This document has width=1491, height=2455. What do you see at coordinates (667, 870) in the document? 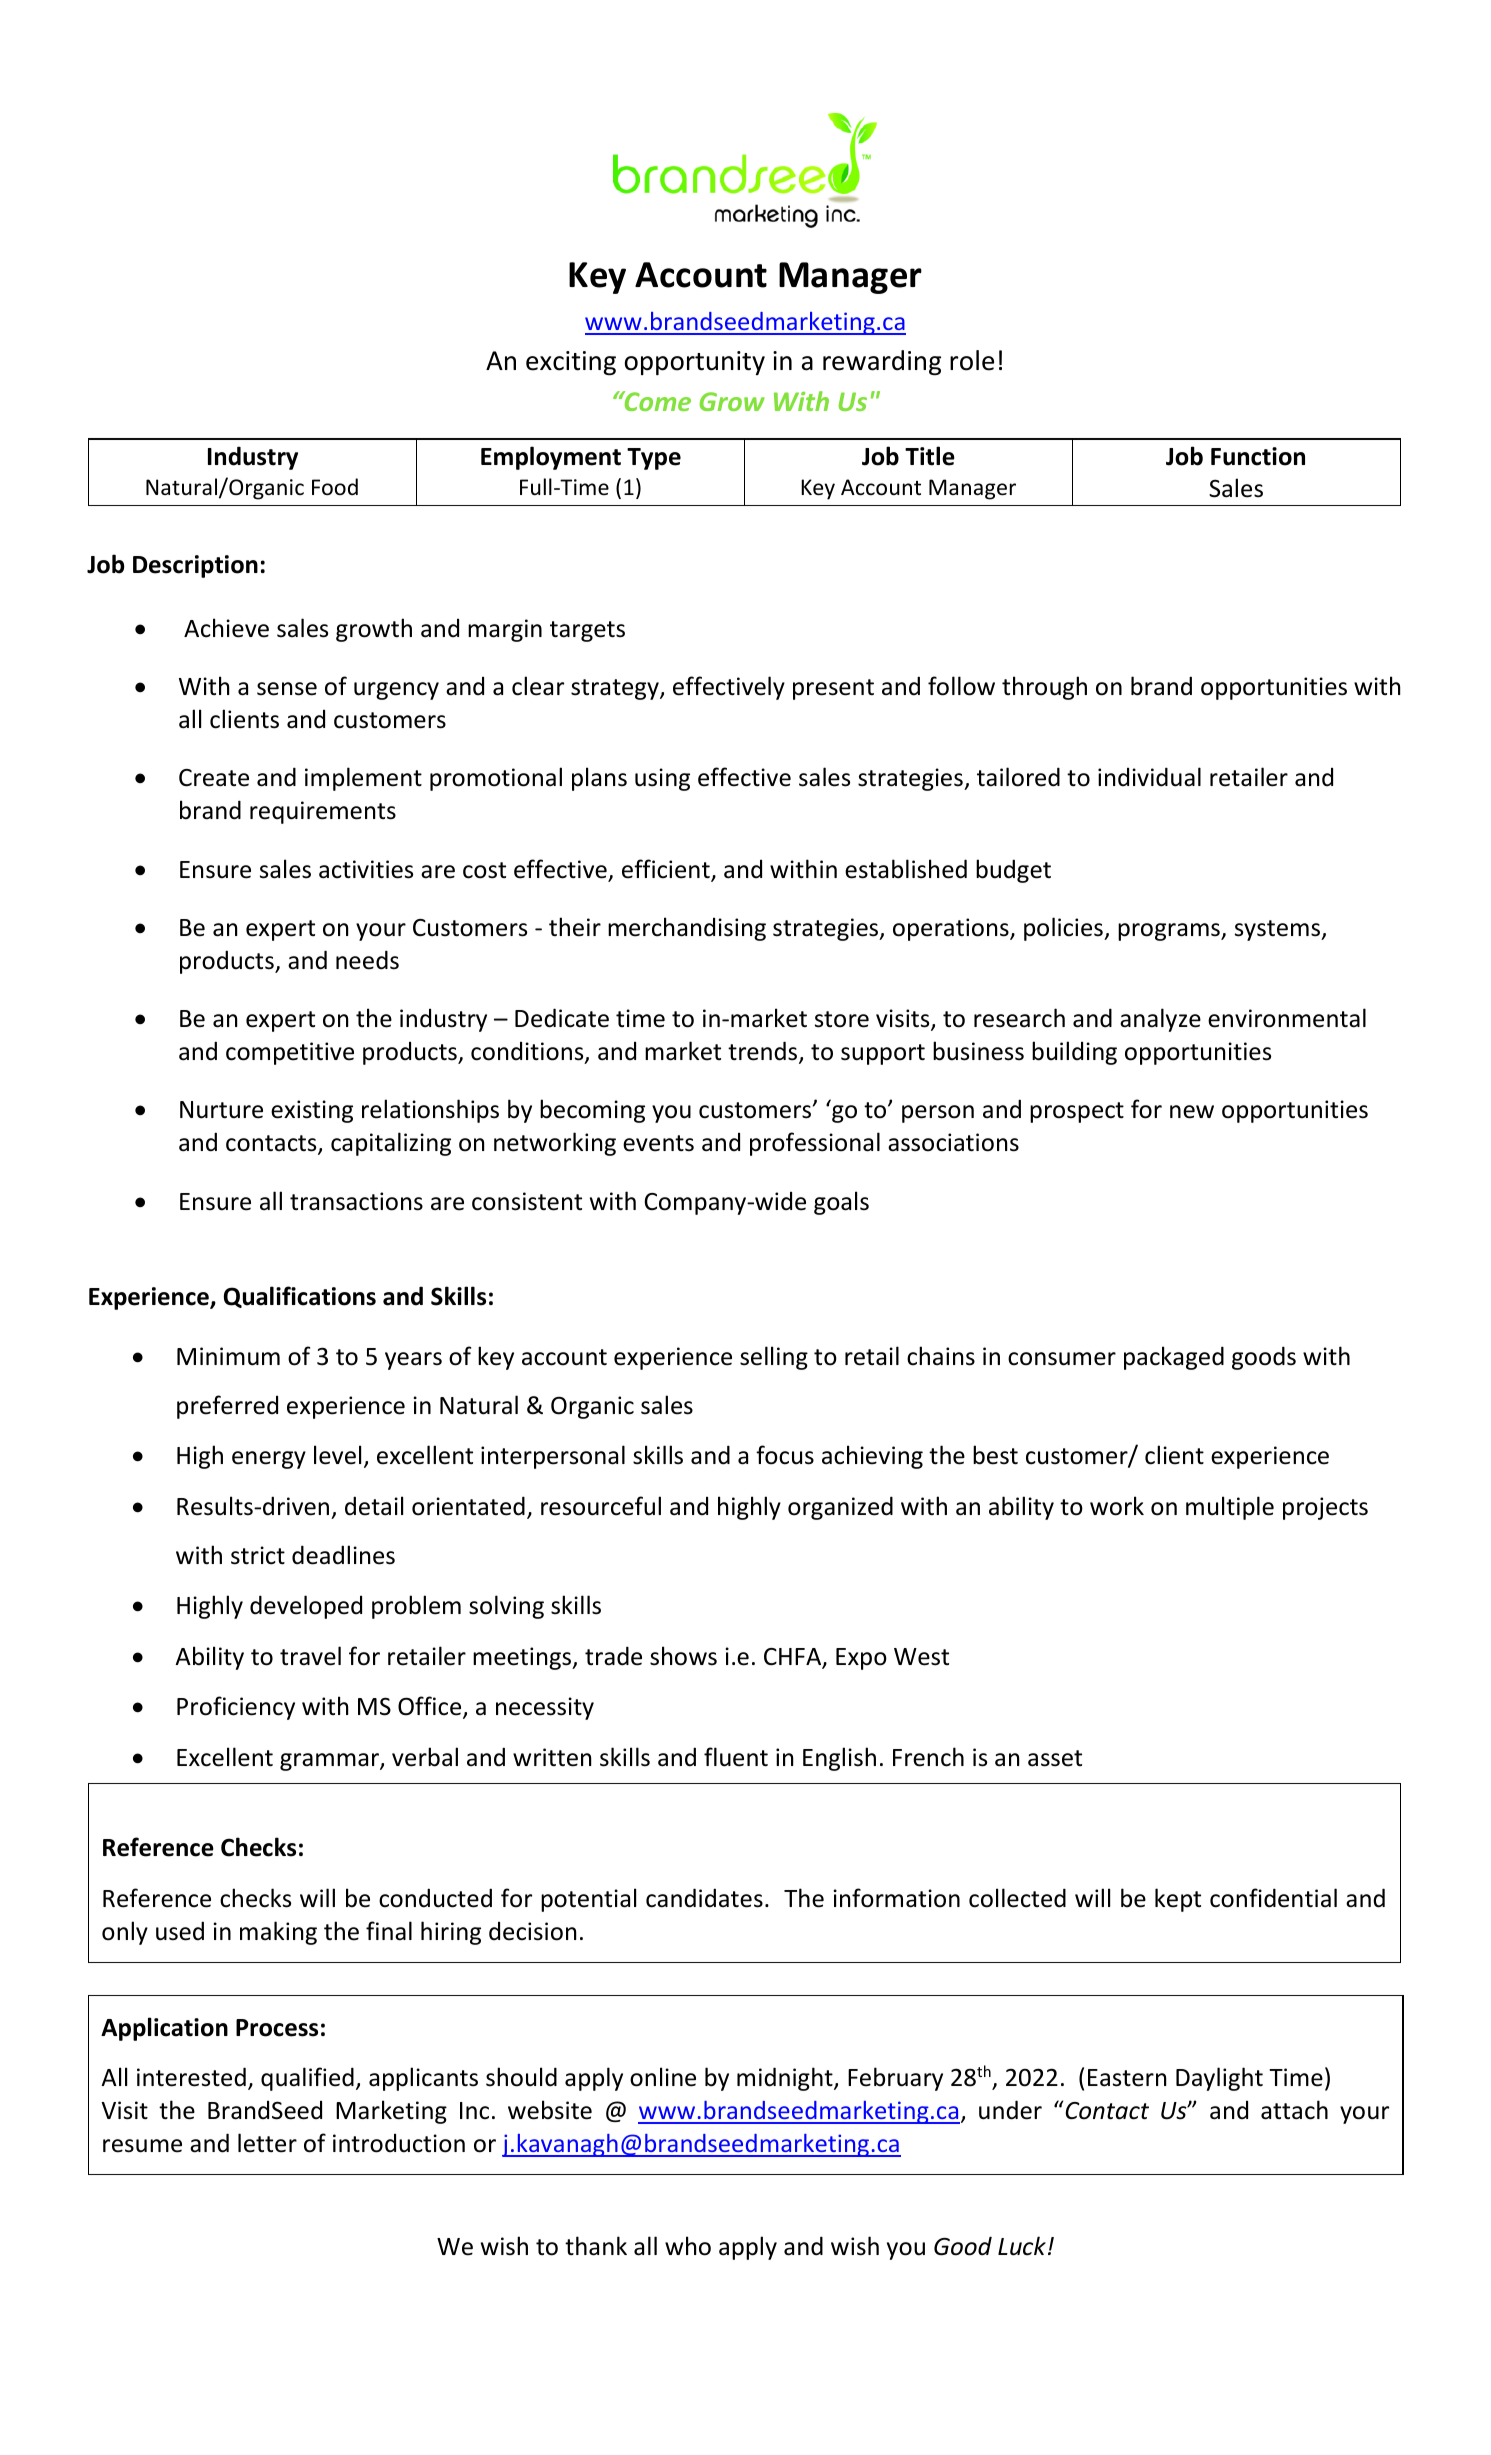
I see `efficient` at bounding box center [667, 870].
